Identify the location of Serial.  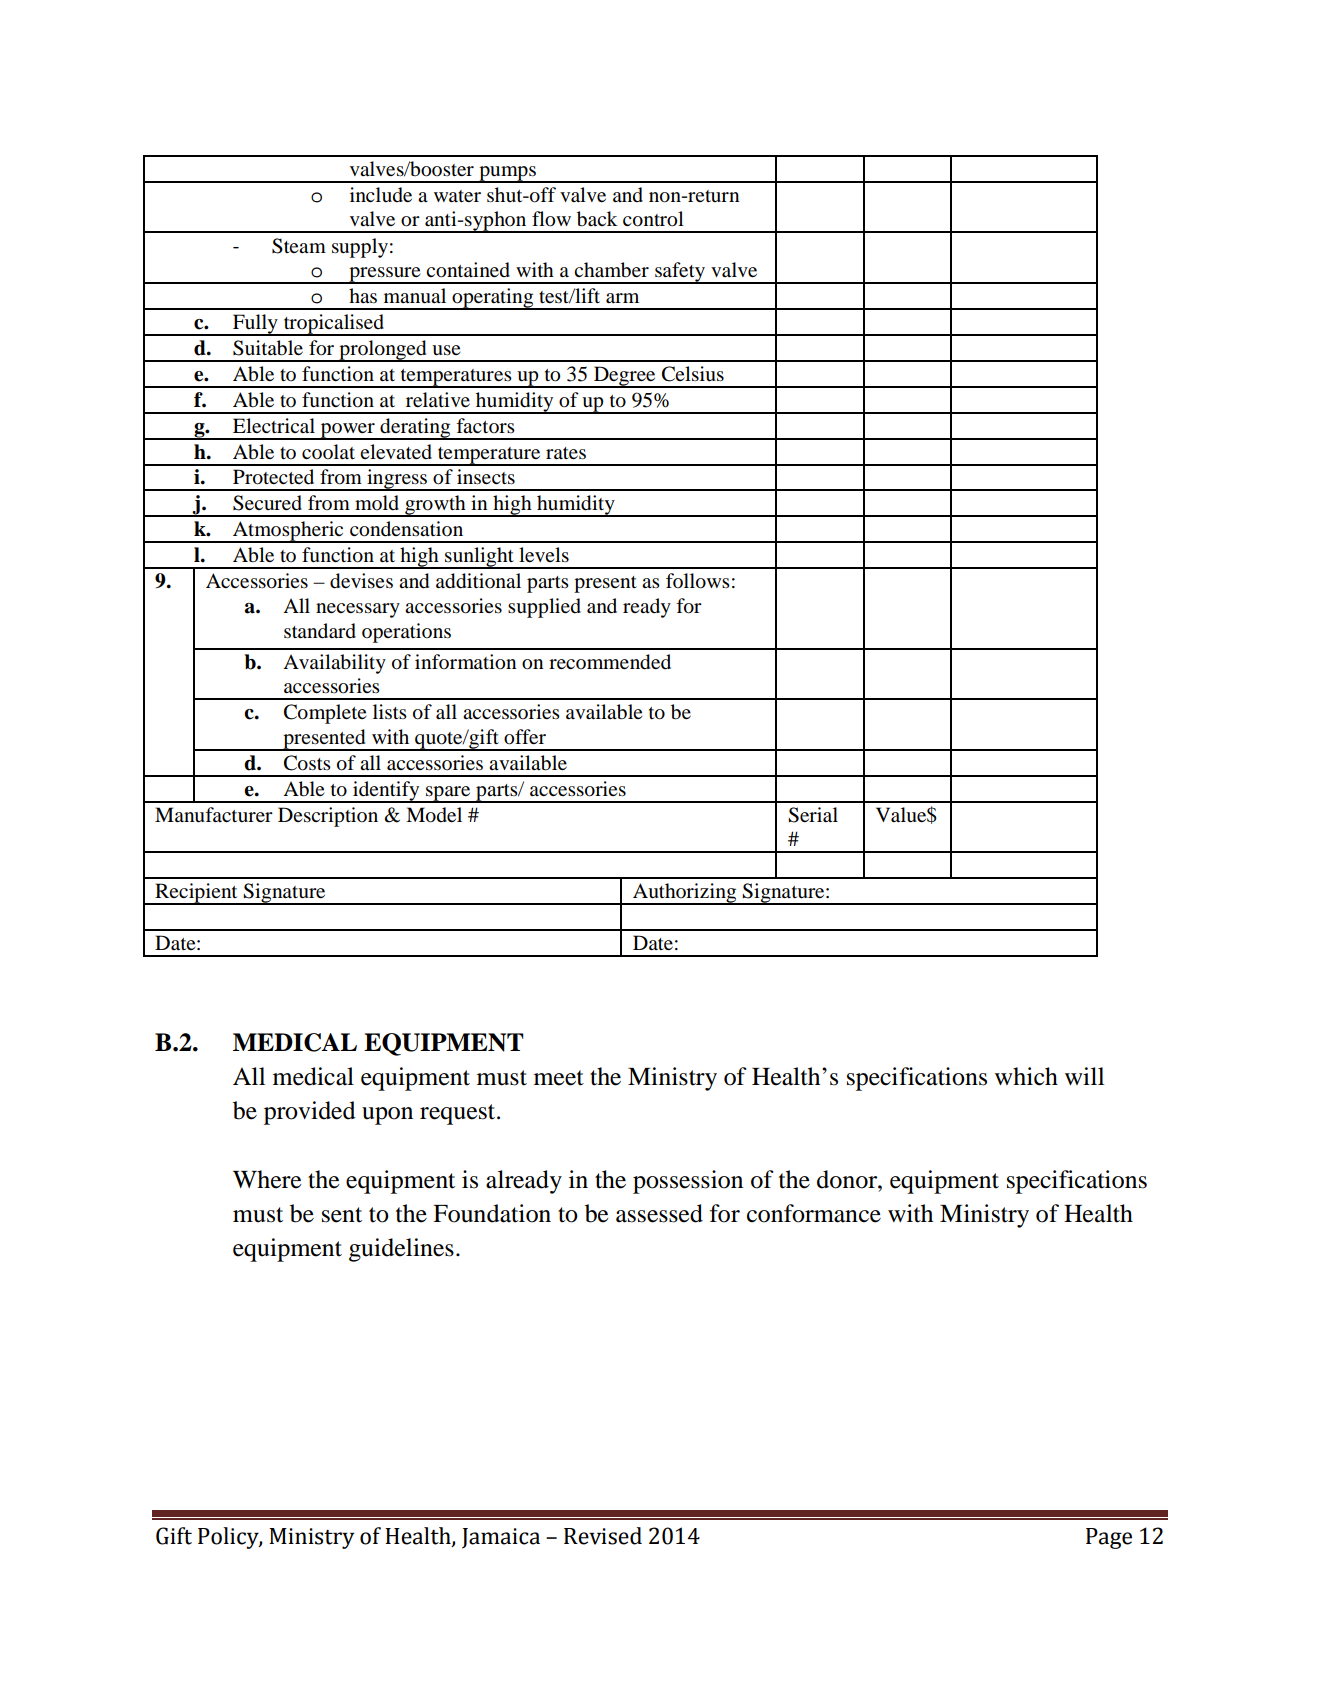
(813, 815).
